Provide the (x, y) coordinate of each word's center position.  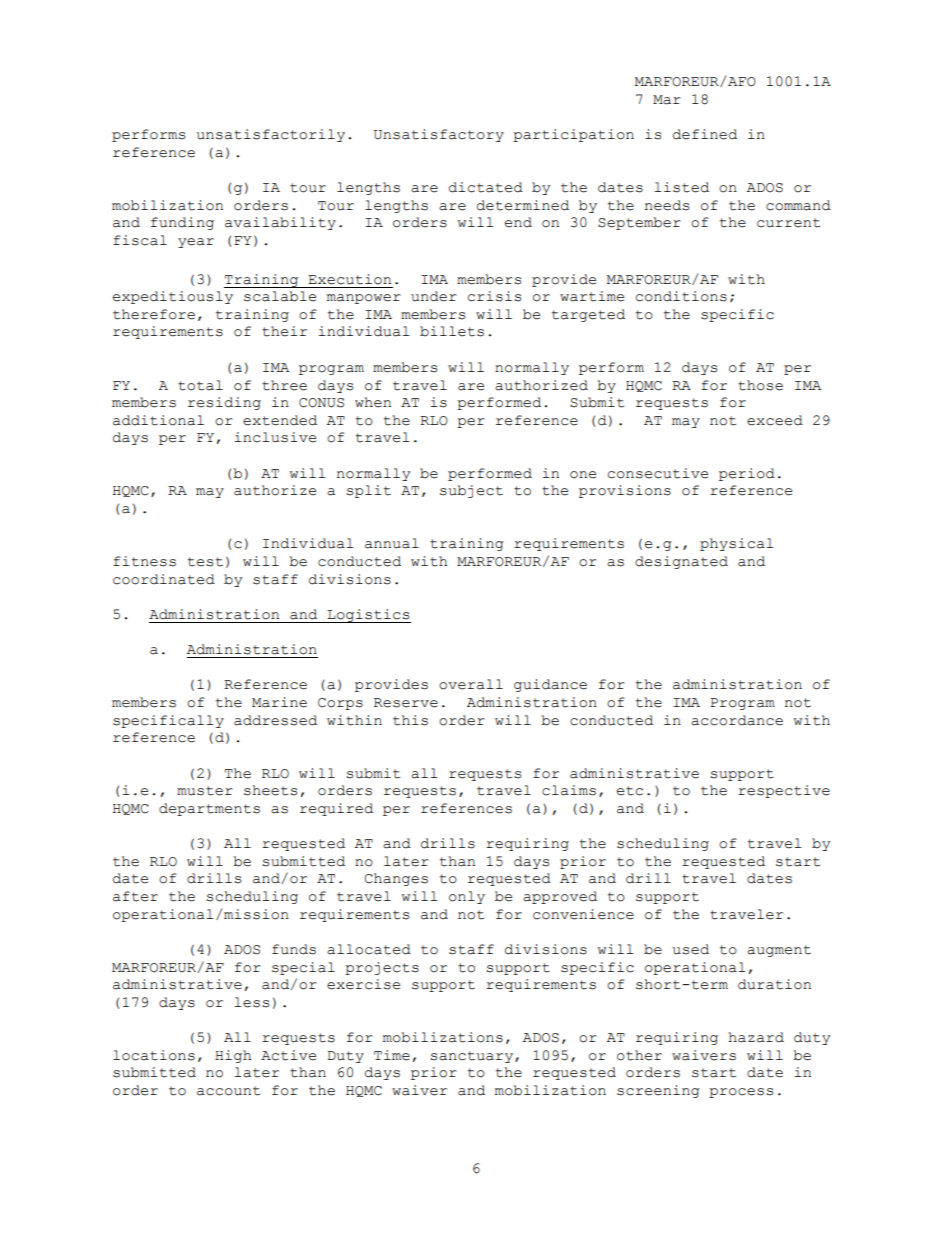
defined (705, 134)
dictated (486, 187)
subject (471, 491)
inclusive (275, 437)
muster (205, 791)
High (233, 1056)
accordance (737, 720)
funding (182, 223)
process (741, 1093)
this (410, 720)
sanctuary (471, 1057)
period (747, 474)
